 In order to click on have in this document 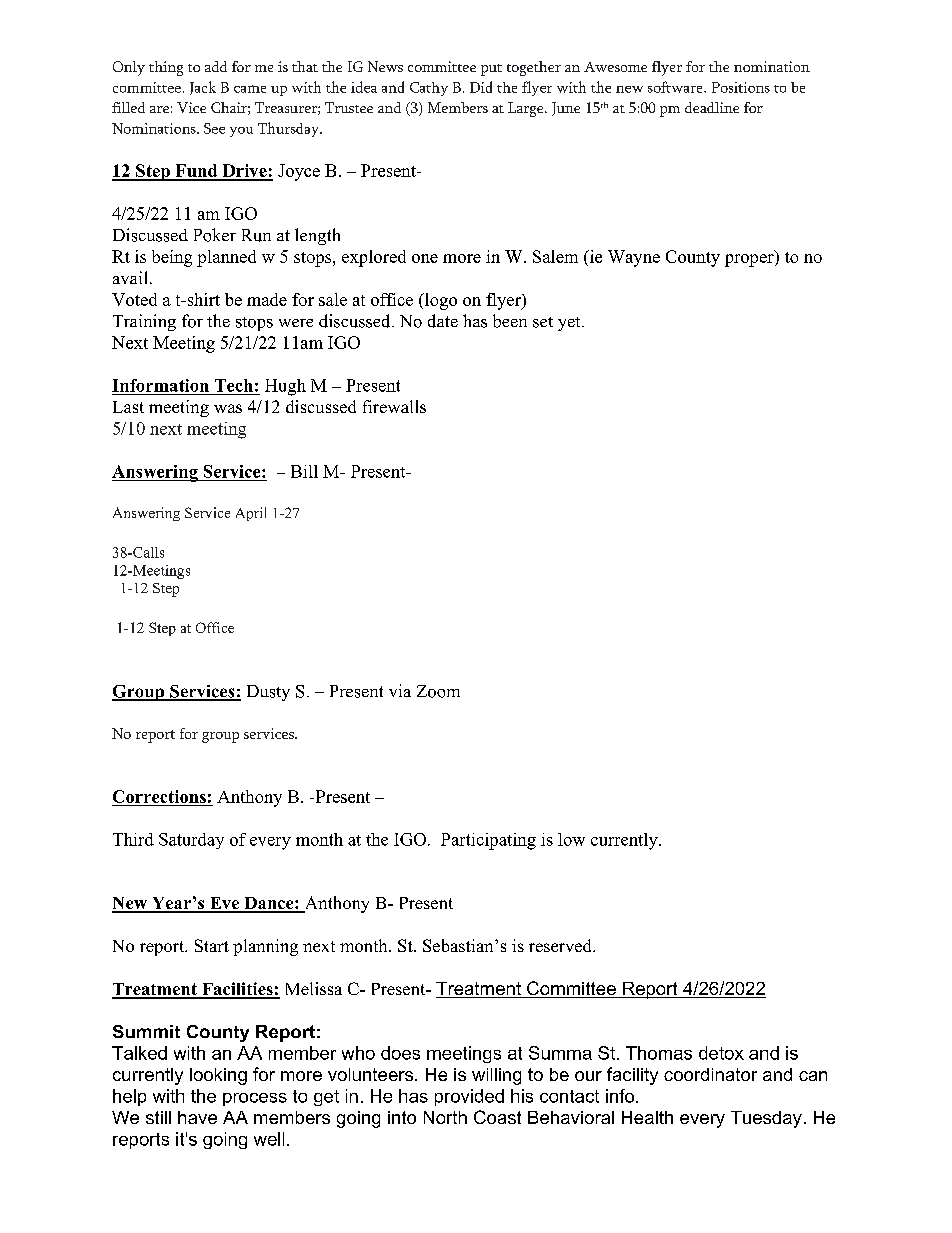, I will do `click(197, 1117)`.
